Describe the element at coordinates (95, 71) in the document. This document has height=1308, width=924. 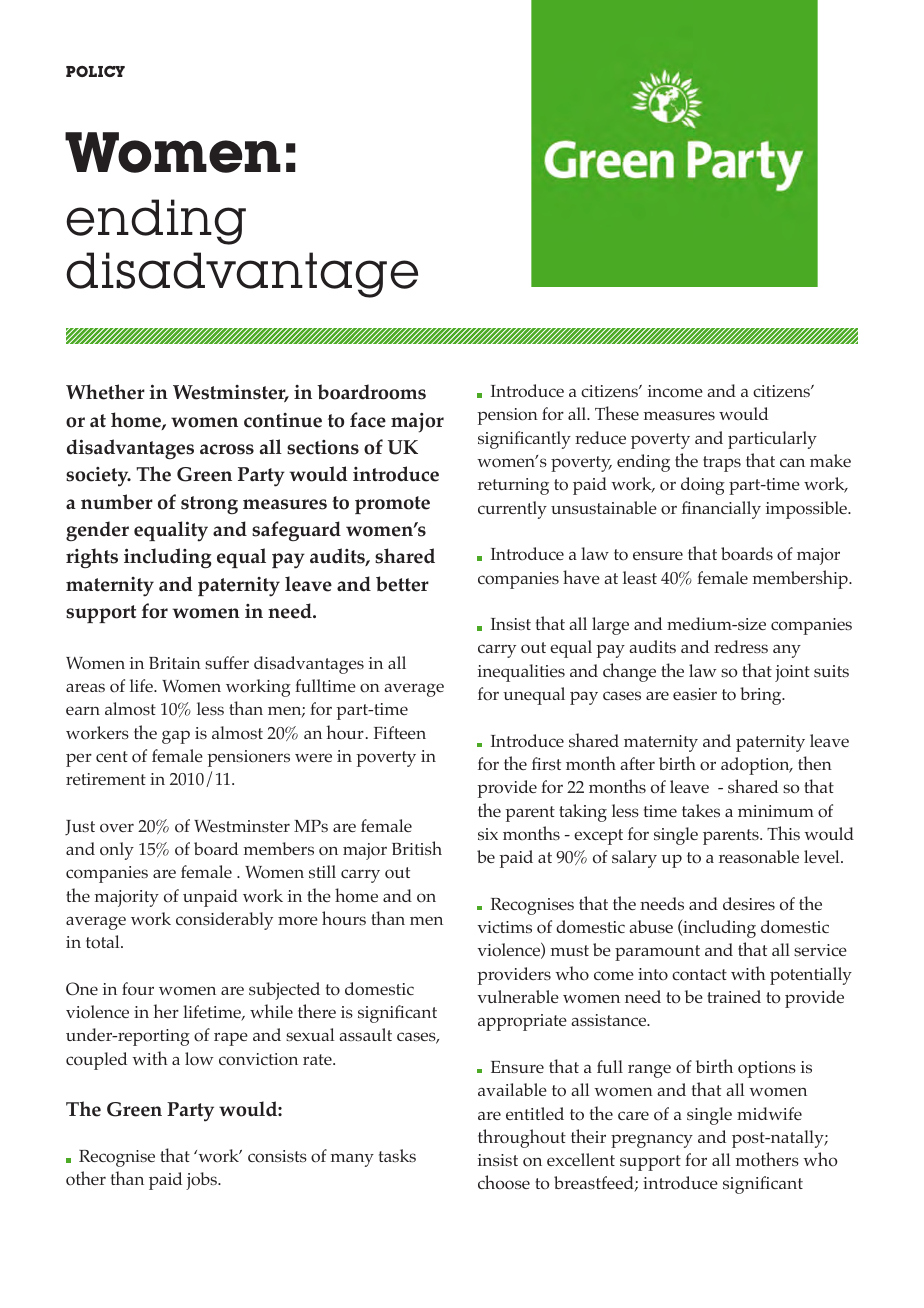
I see `POLICY` at that location.
